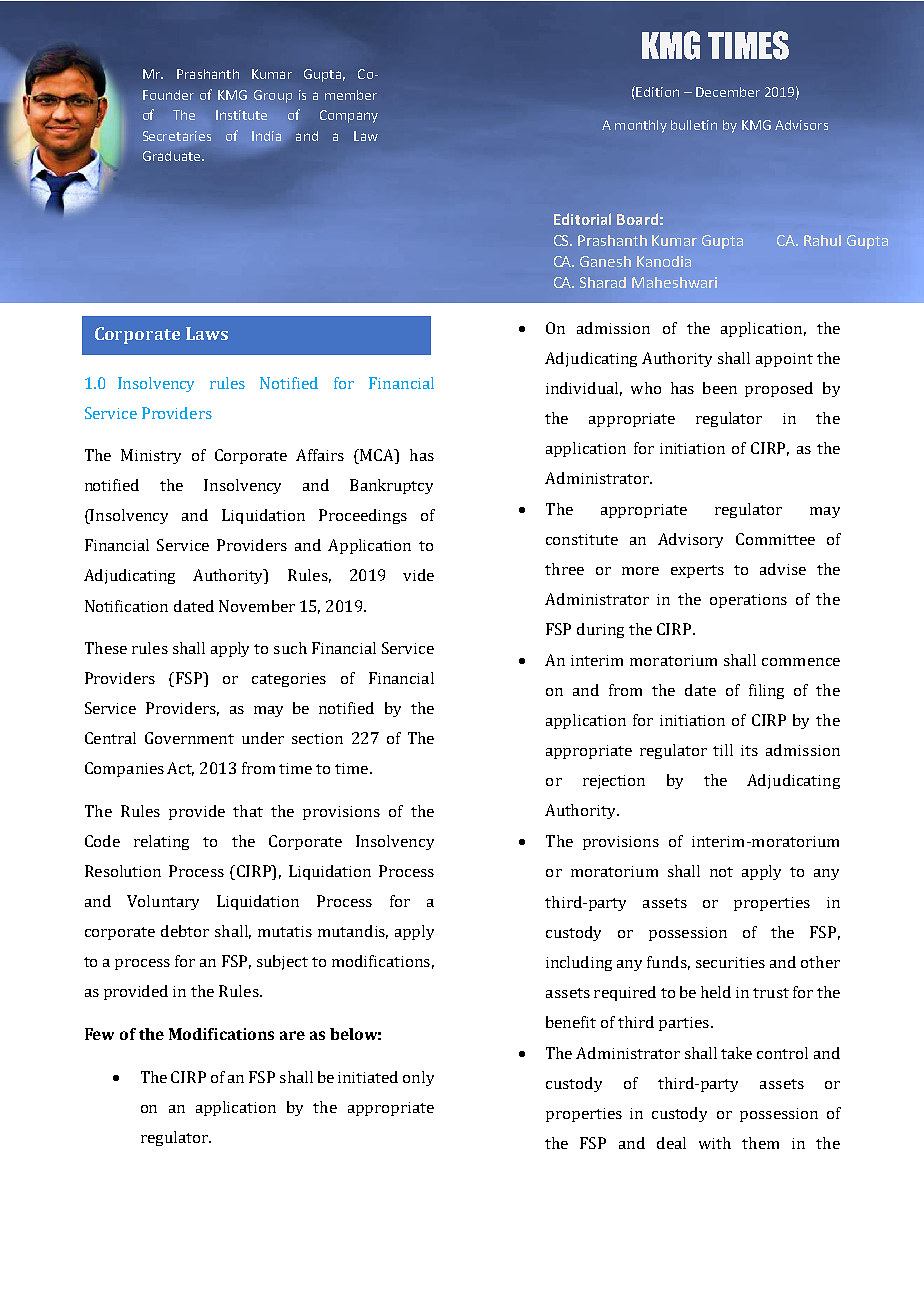  I want to click on three, so click(564, 569).
